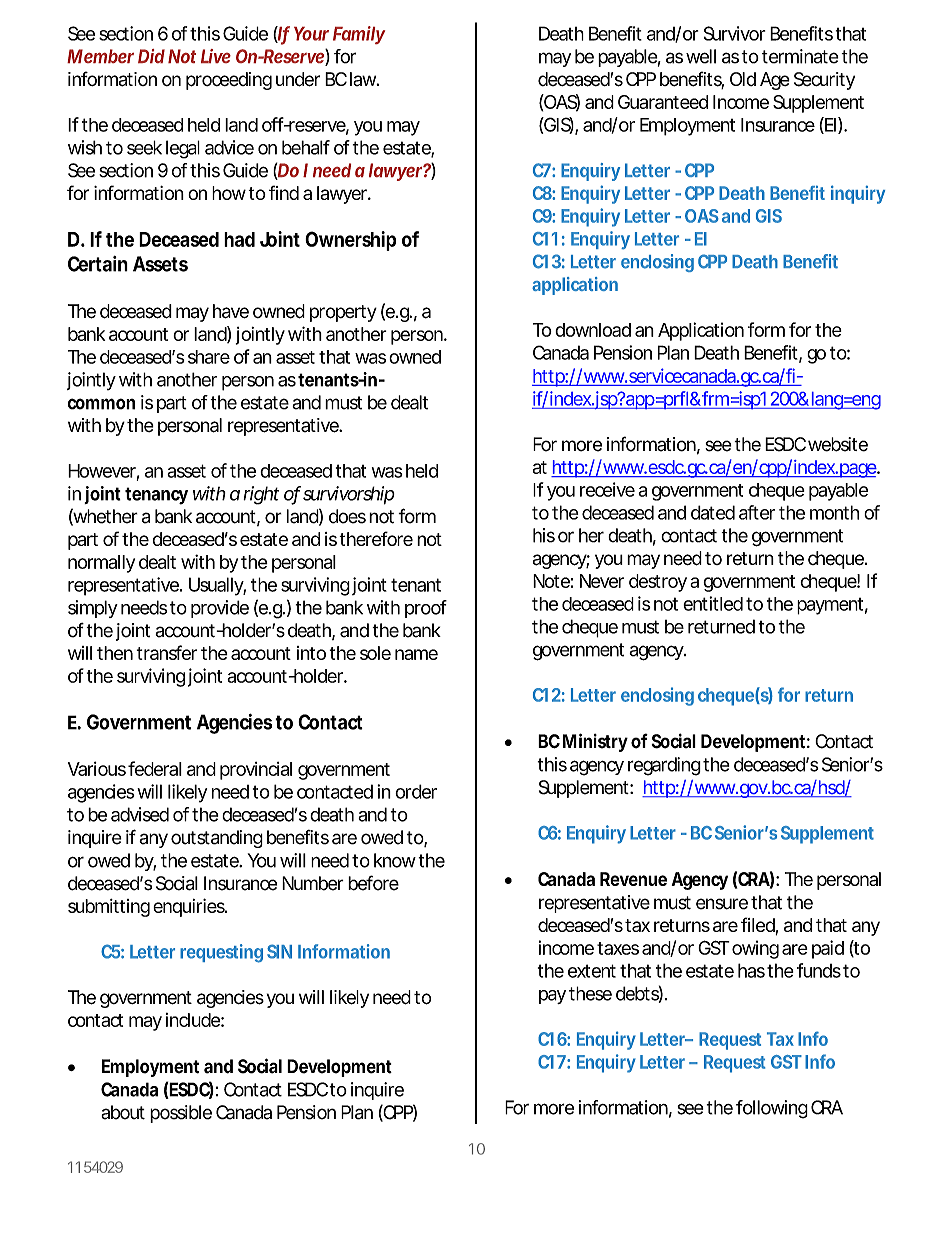 The width and height of the screenshot is (952, 1233). I want to click on Your, so click(311, 34).
